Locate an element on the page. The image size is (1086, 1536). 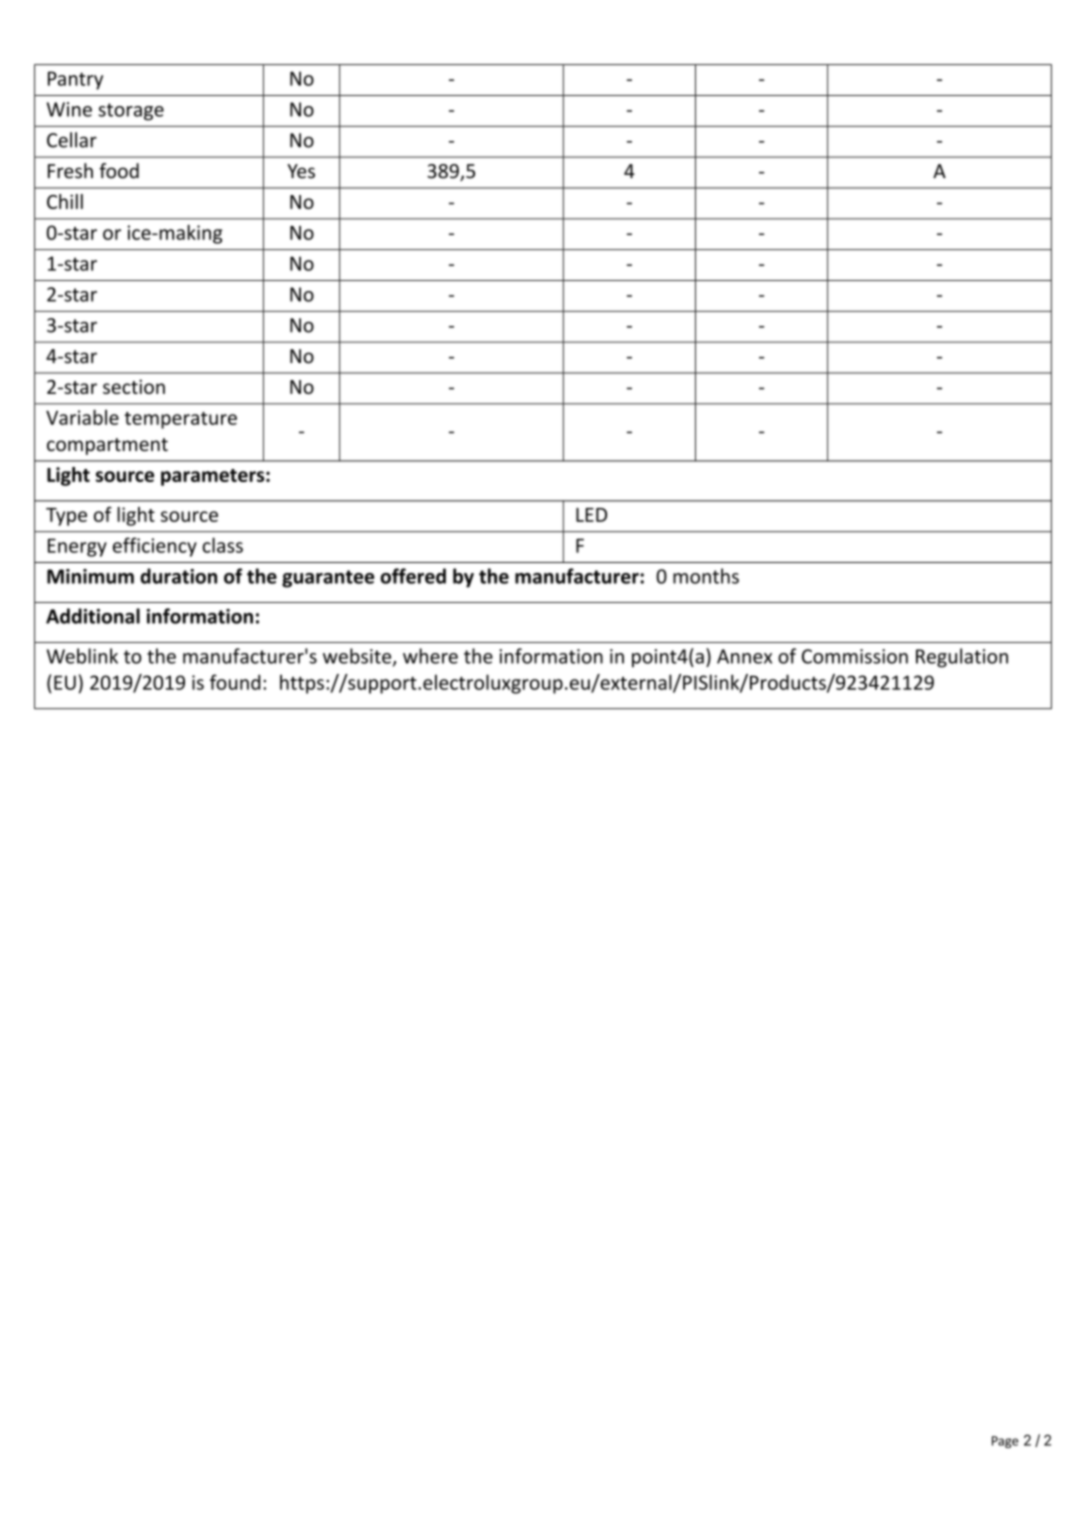
Annex is located at coordinates (744, 656).
